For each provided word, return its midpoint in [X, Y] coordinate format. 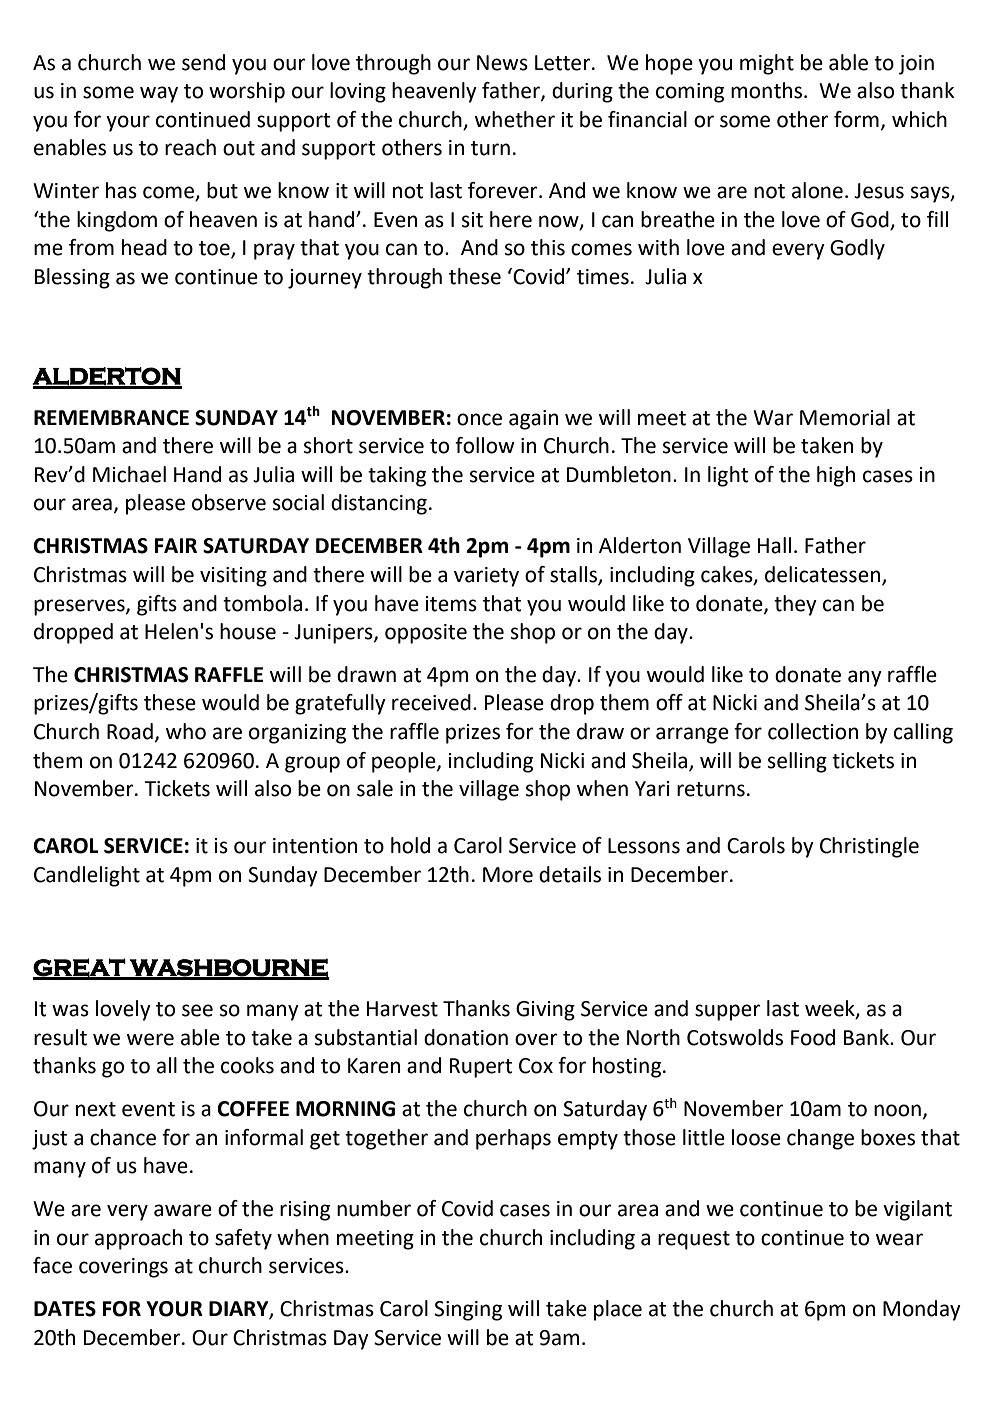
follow [485, 445]
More [508, 875]
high [836, 476]
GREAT [80, 968]
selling [797, 762]
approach [138, 1239]
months [766, 90]
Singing [468, 1311]
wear [899, 1239]
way [159, 94]
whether [515, 119]
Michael [129, 474]
